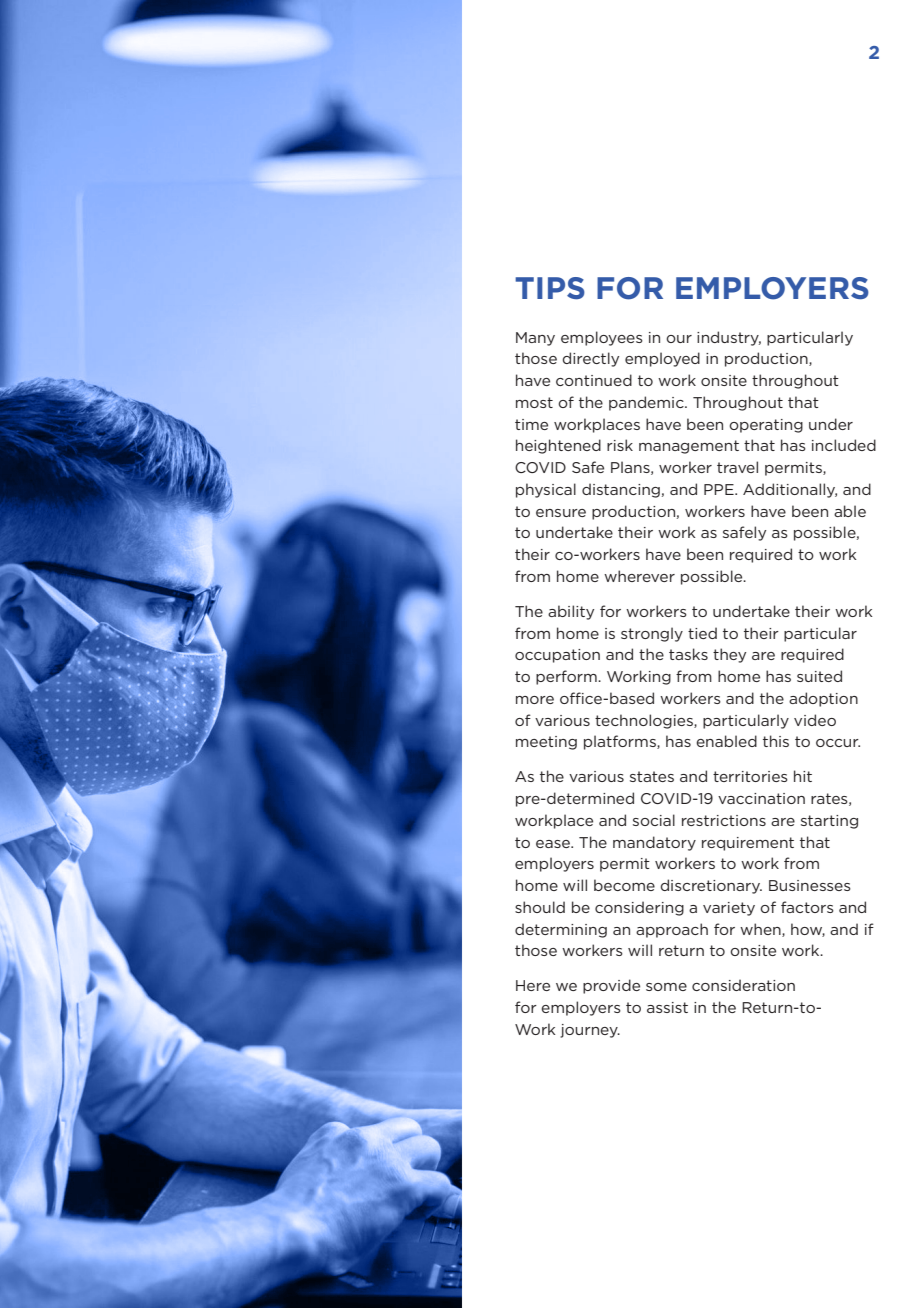 The image size is (924, 1308). I want to click on management, so click(689, 447).
